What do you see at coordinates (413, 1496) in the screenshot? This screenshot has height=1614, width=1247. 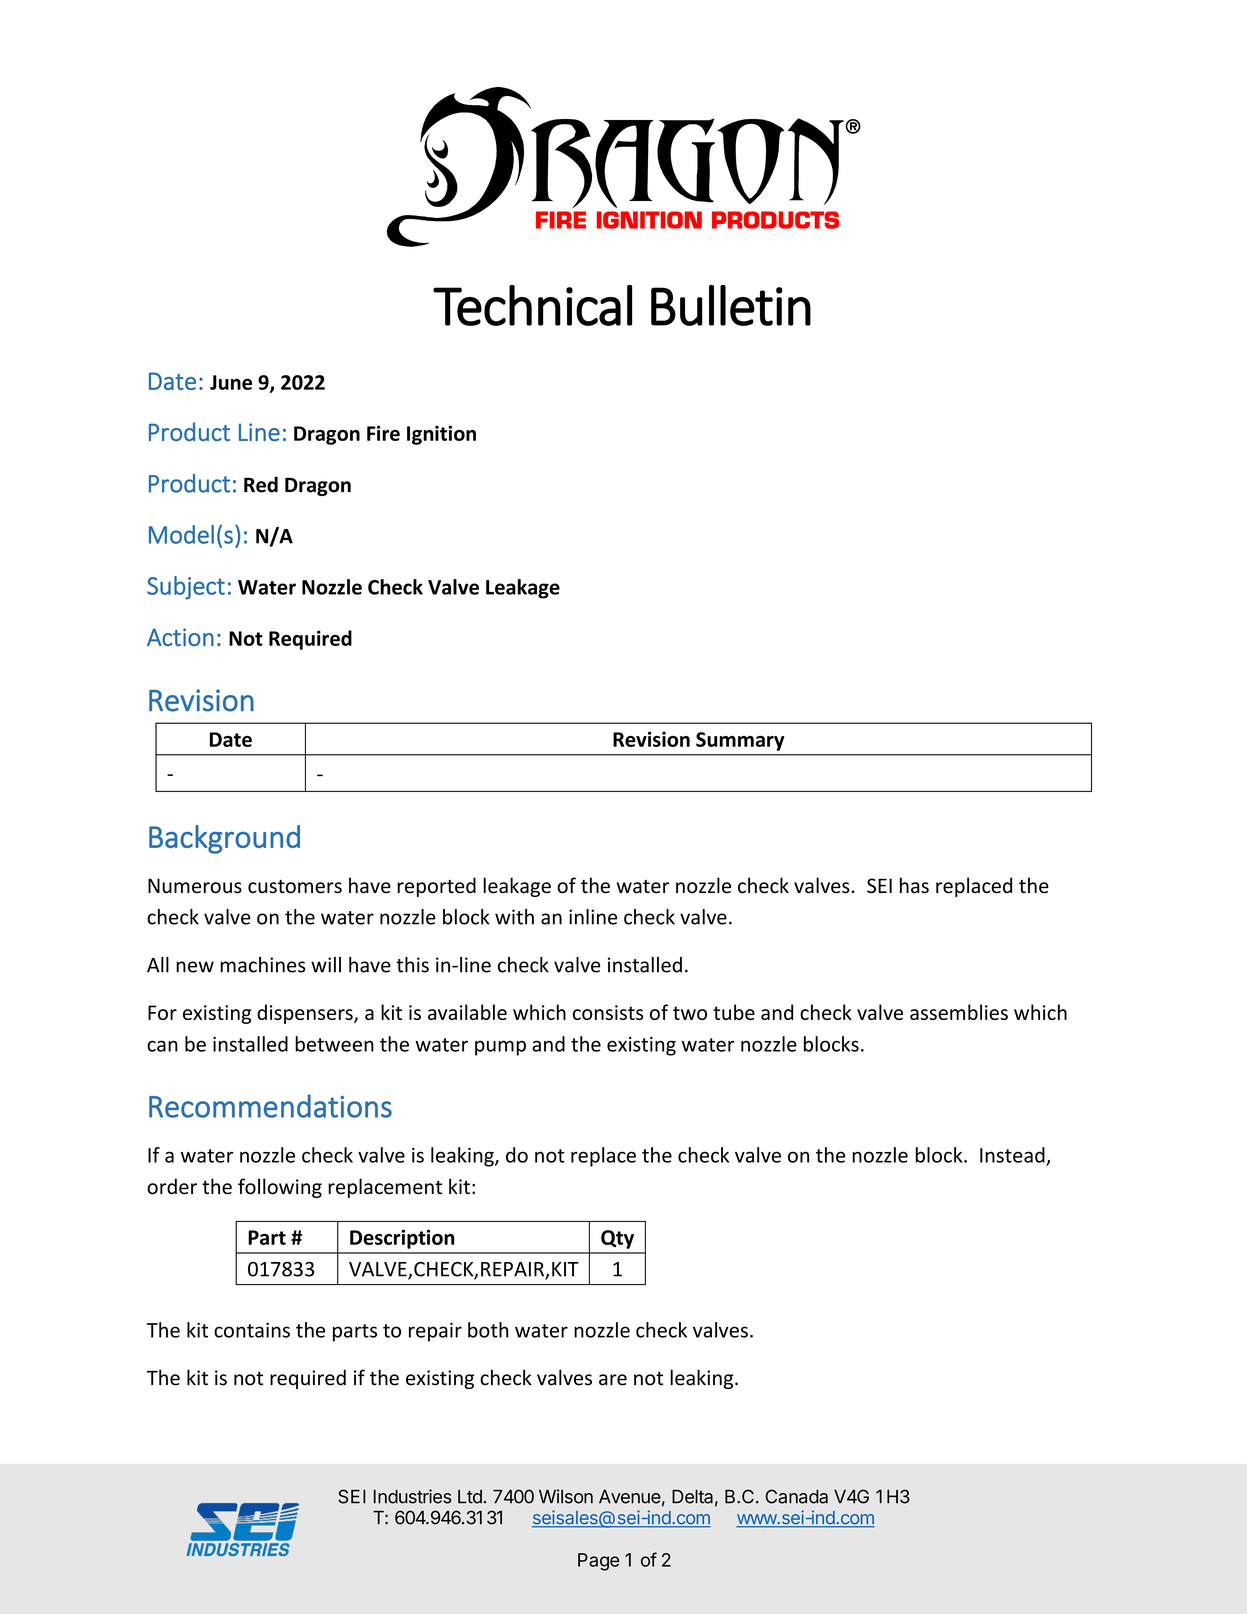 I see `Industries` at bounding box center [413, 1496].
